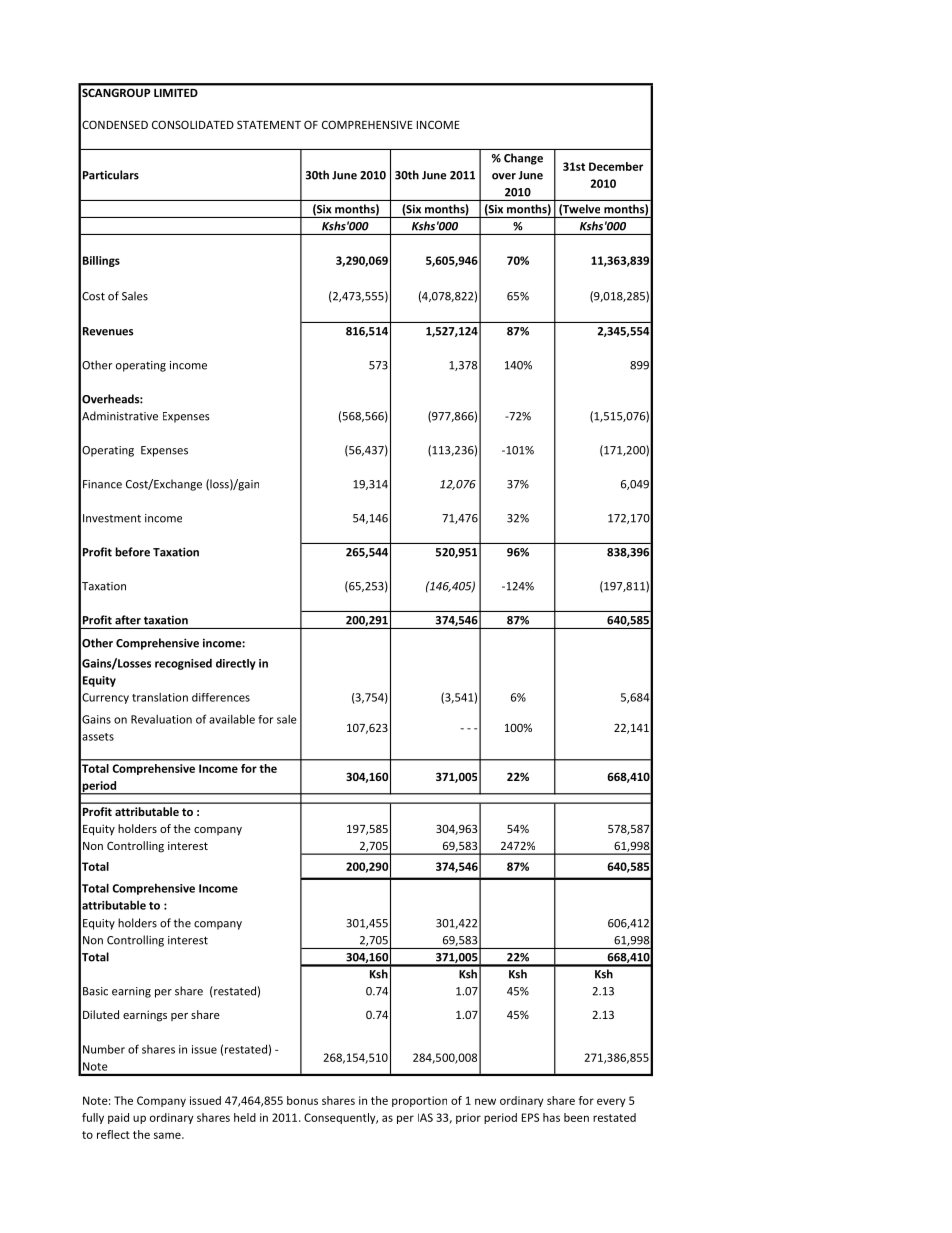  I want to click on every, so click(611, 1102).
